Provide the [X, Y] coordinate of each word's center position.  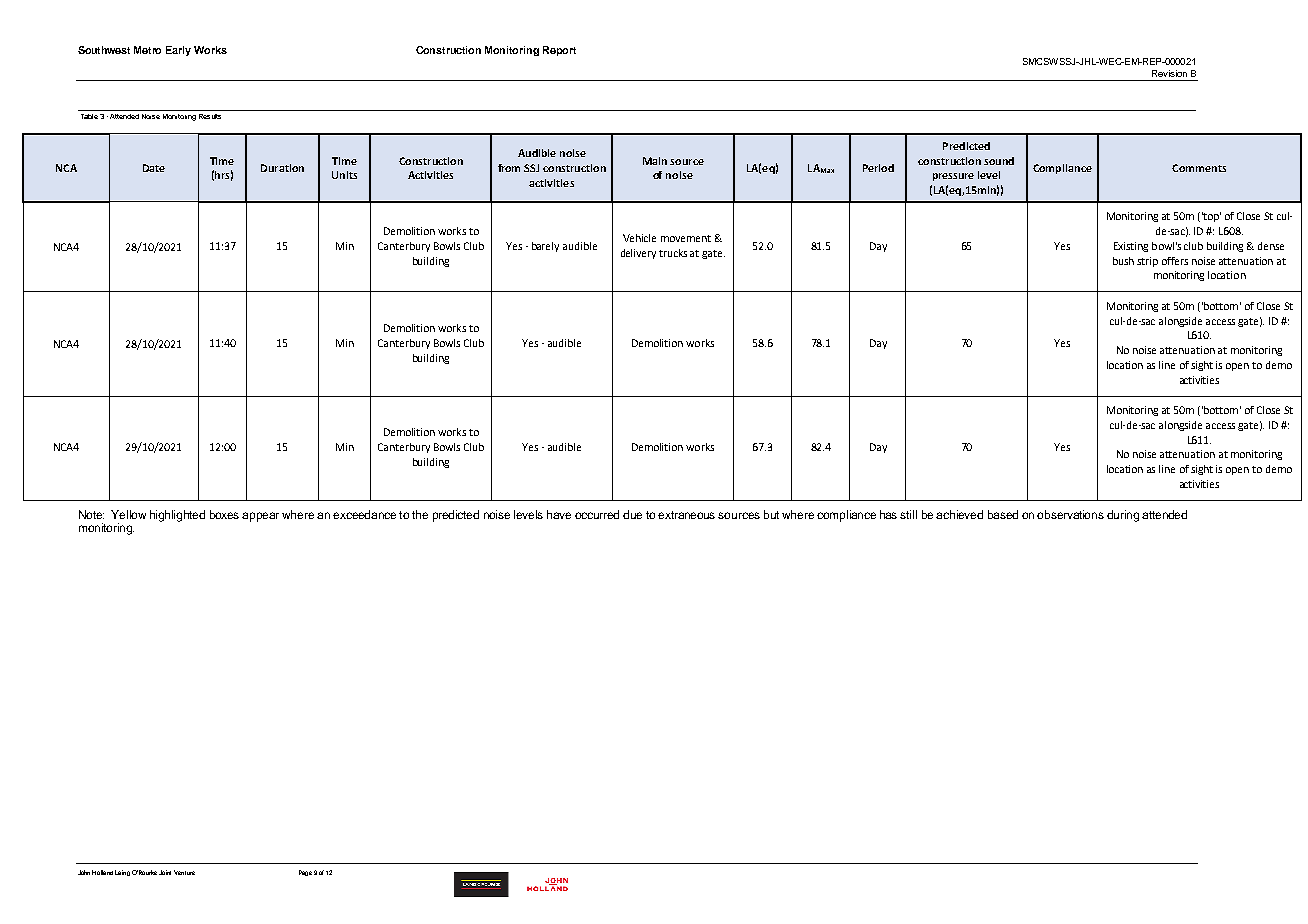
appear [260, 517]
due [632, 514]
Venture [184, 872]
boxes [224, 514]
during [1123, 516]
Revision [1169, 73]
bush [1123, 261]
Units [344, 175]
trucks [673, 253]
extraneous [686, 515]
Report [559, 51]
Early [178, 51]
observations [1070, 514]
